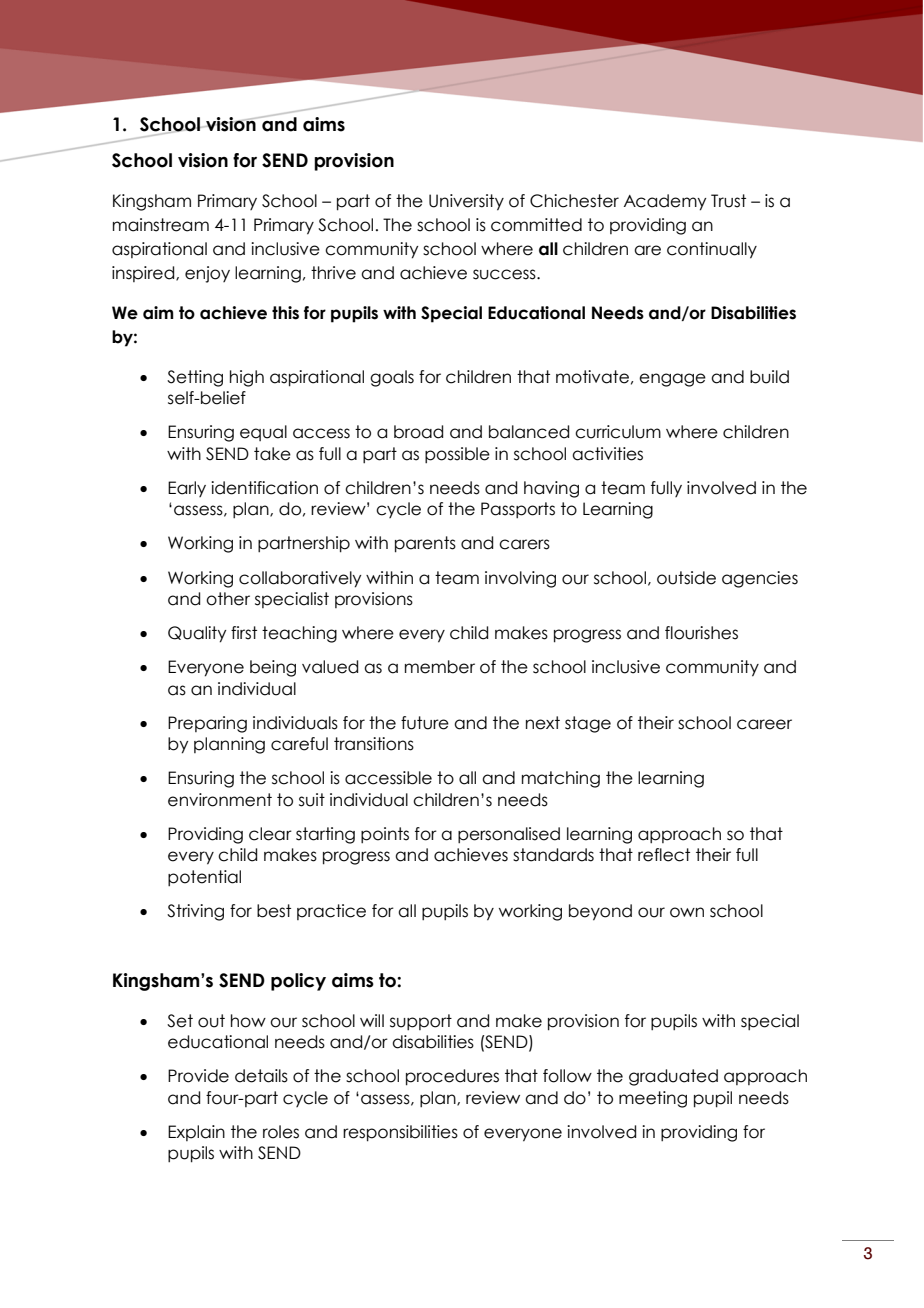  Describe the element at coordinates (712, 250) in the screenshot. I see `continually` at that location.
